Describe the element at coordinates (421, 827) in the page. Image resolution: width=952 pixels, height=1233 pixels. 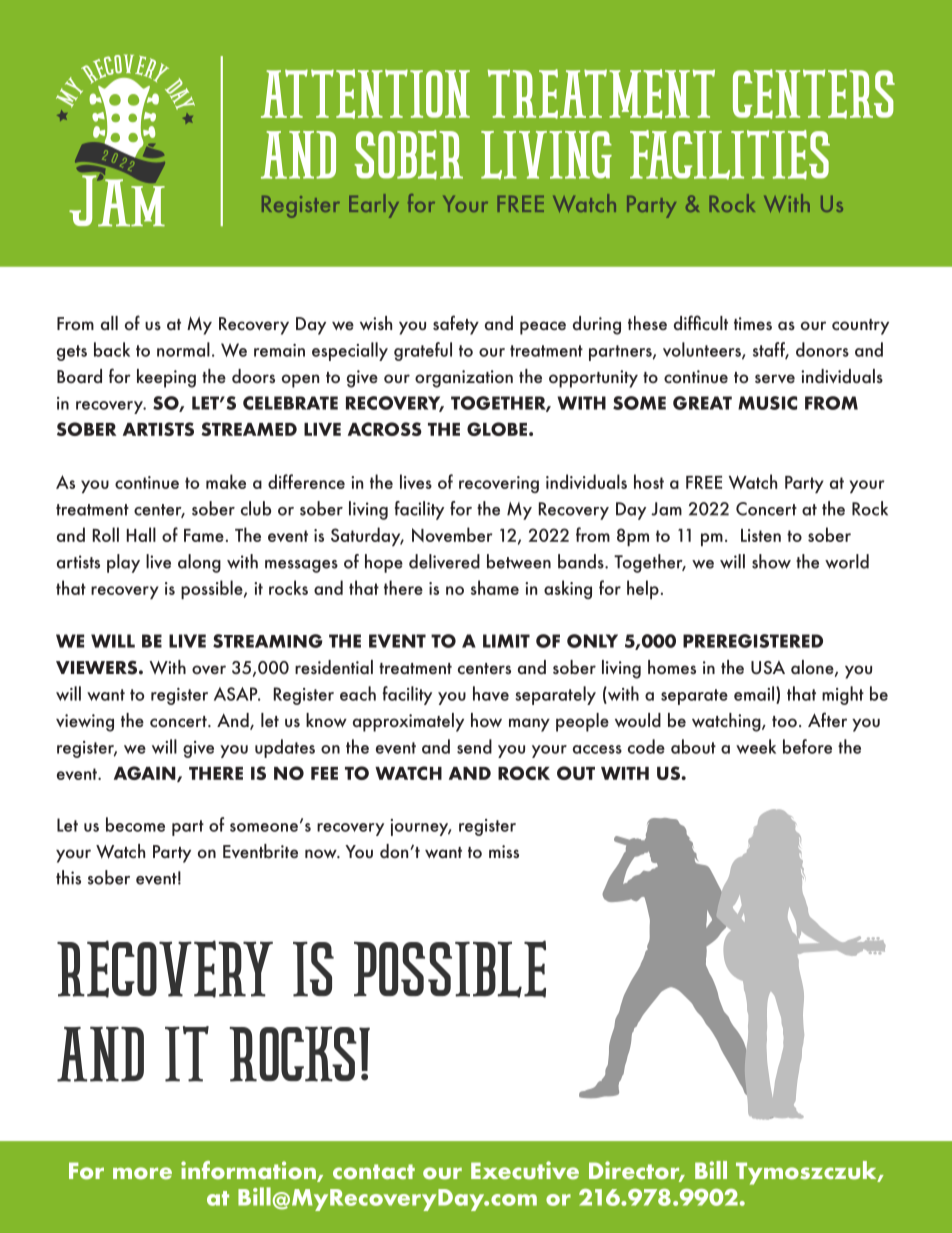
I see `journey` at that location.
